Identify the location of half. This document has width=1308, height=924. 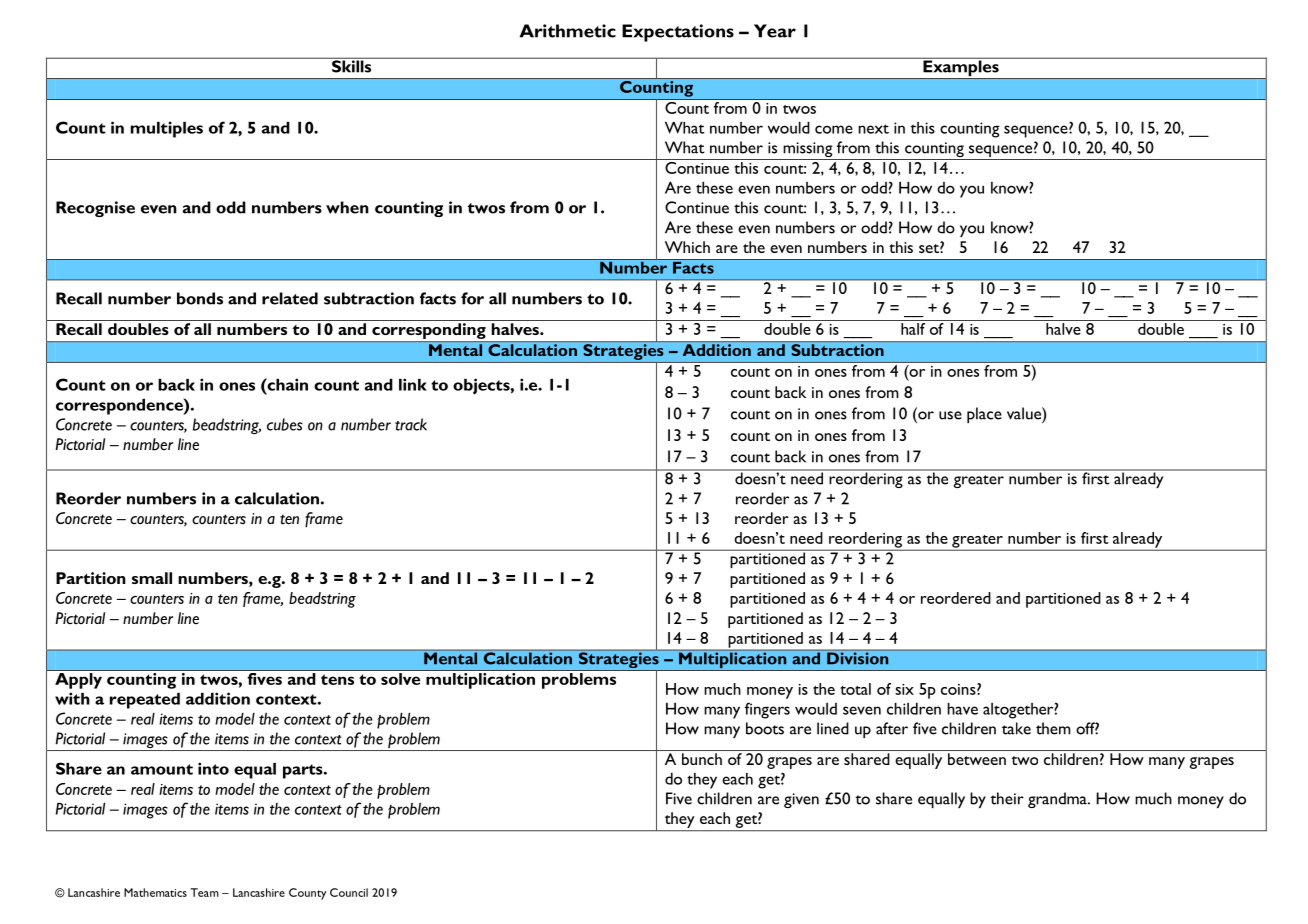
(913, 327).
